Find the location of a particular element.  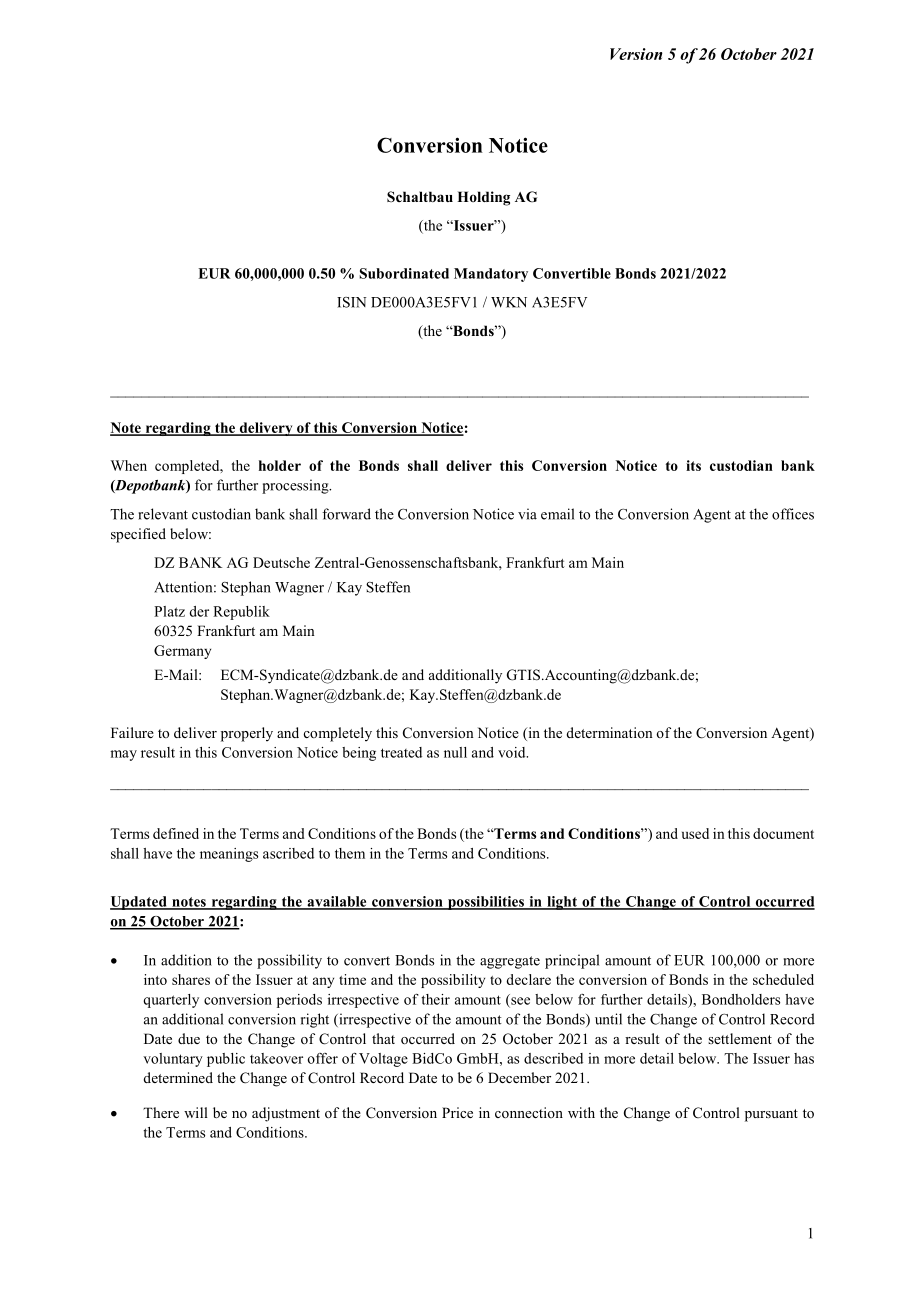

via is located at coordinates (527, 514).
